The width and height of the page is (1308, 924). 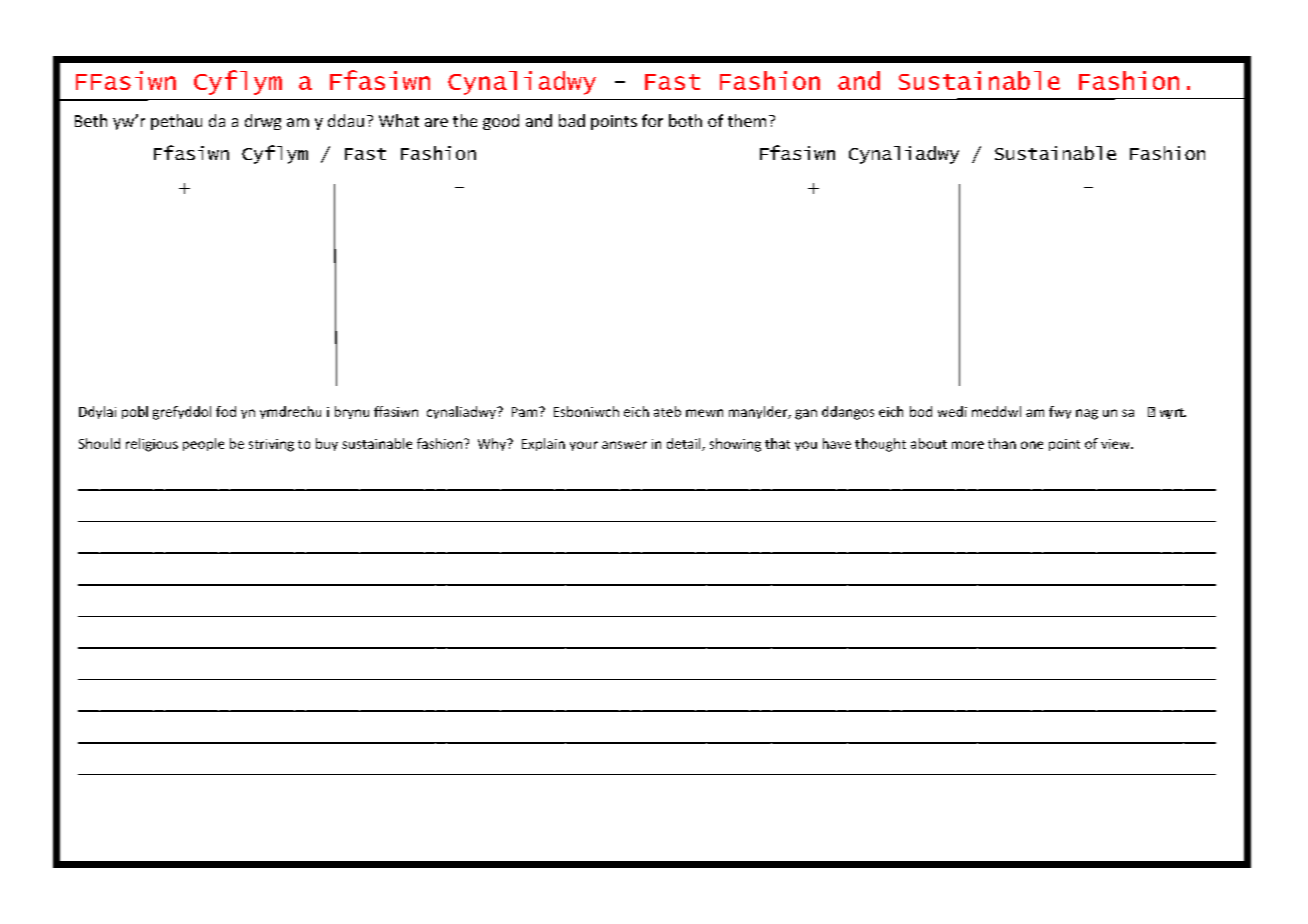 I want to click on them, so click(x=747, y=120).
